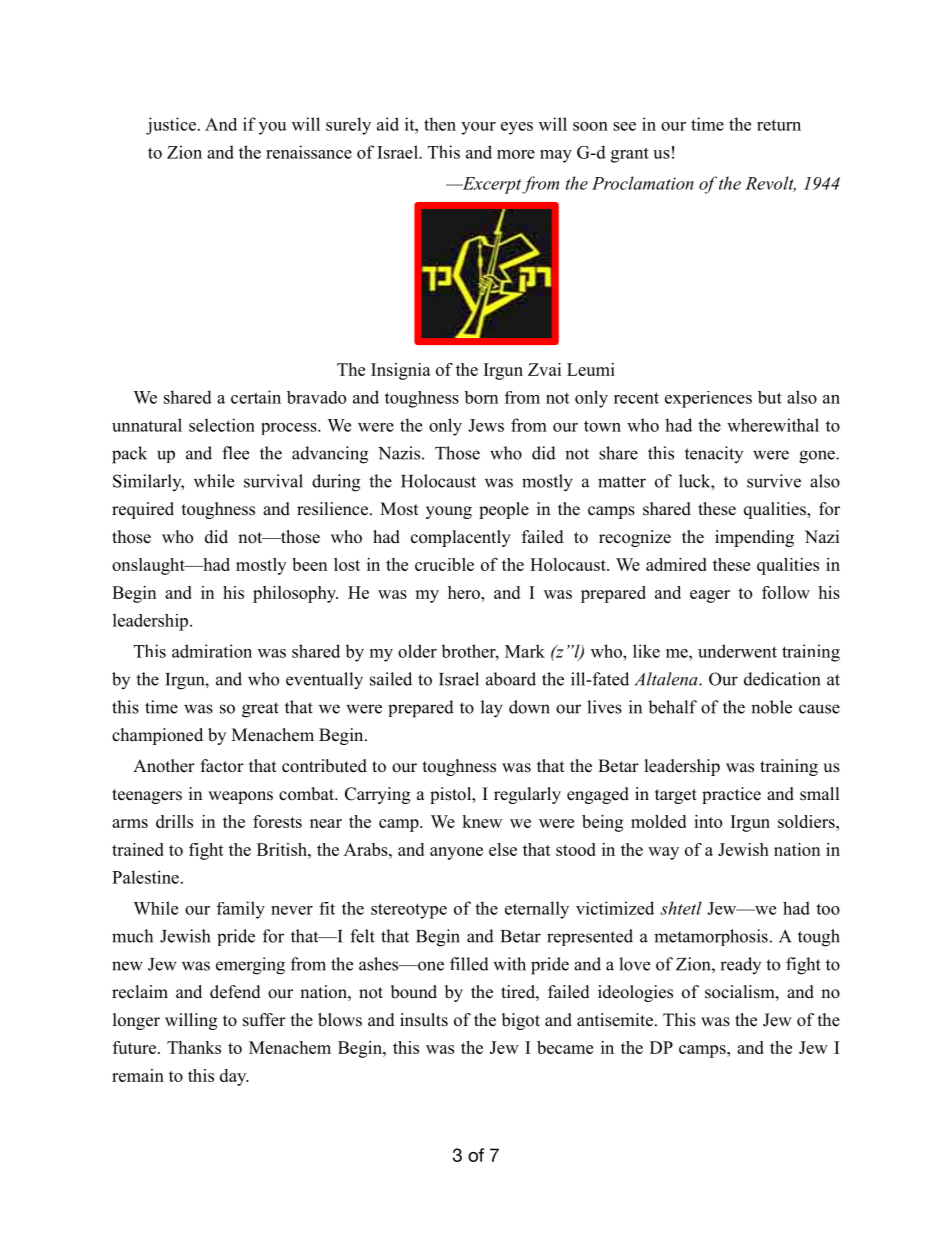 This screenshot has width=952, height=1233. What do you see at coordinates (710, 596) in the screenshot?
I see `eager` at bounding box center [710, 596].
